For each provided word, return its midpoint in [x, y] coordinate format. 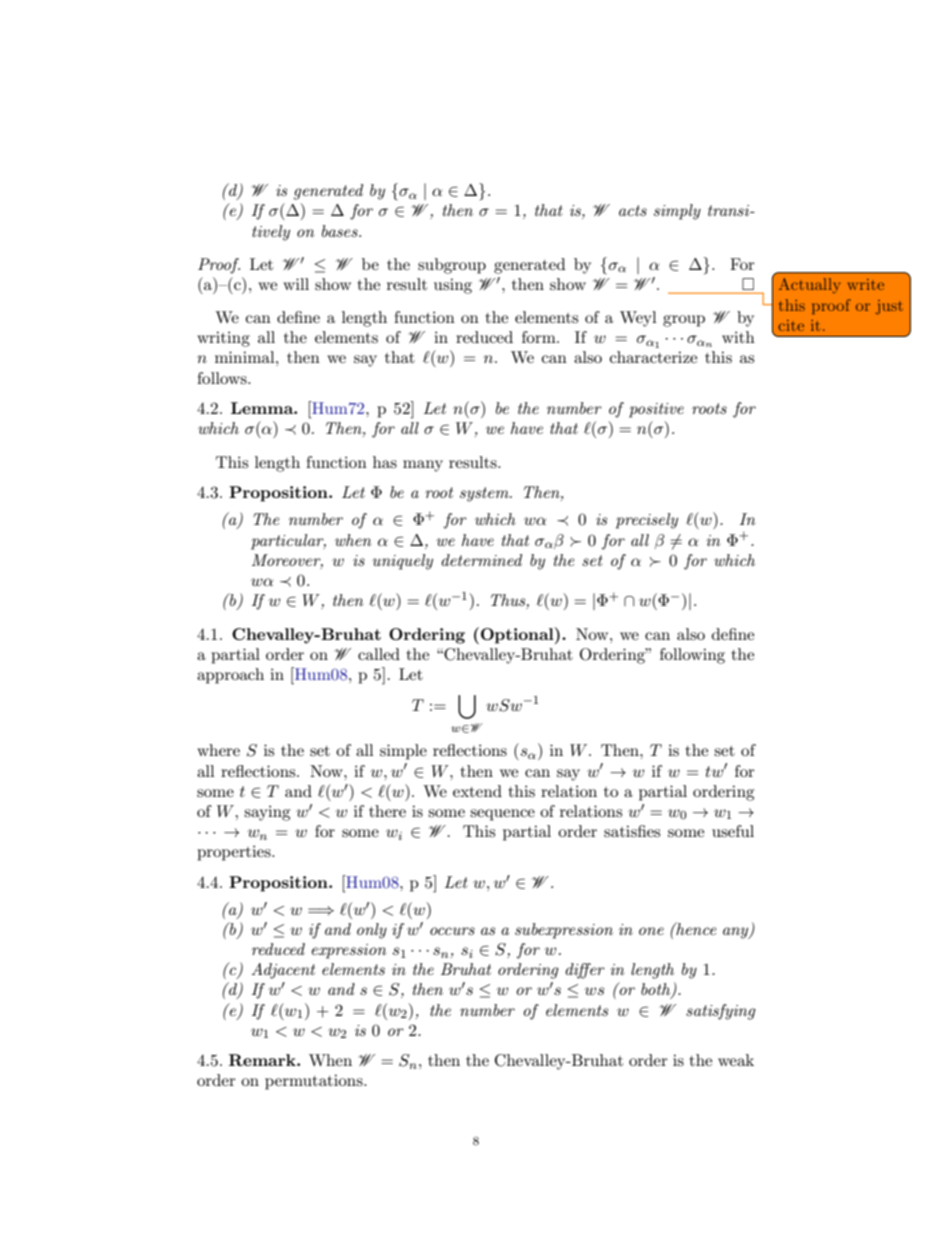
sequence [502, 815]
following [692, 656]
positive [656, 410]
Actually [809, 285]
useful [733, 831]
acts [633, 210]
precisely [647, 521]
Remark [263, 1060]
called [379, 654]
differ [585, 971]
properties [235, 853]
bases [341, 231]
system [485, 494]
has [385, 462]
